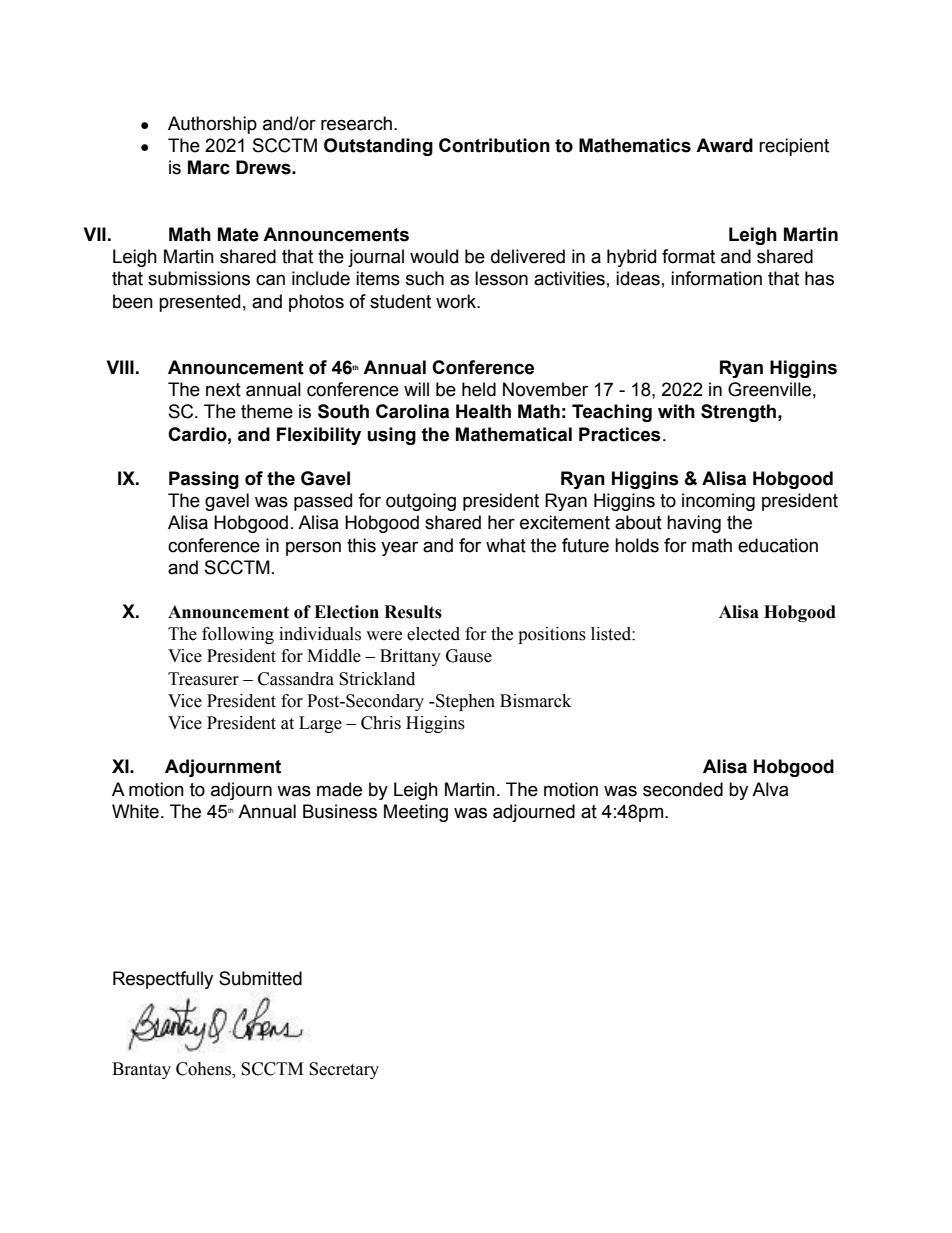 The image size is (952, 1233). Describe the element at coordinates (344, 1070) in the image. I see `Secretary` at that location.
